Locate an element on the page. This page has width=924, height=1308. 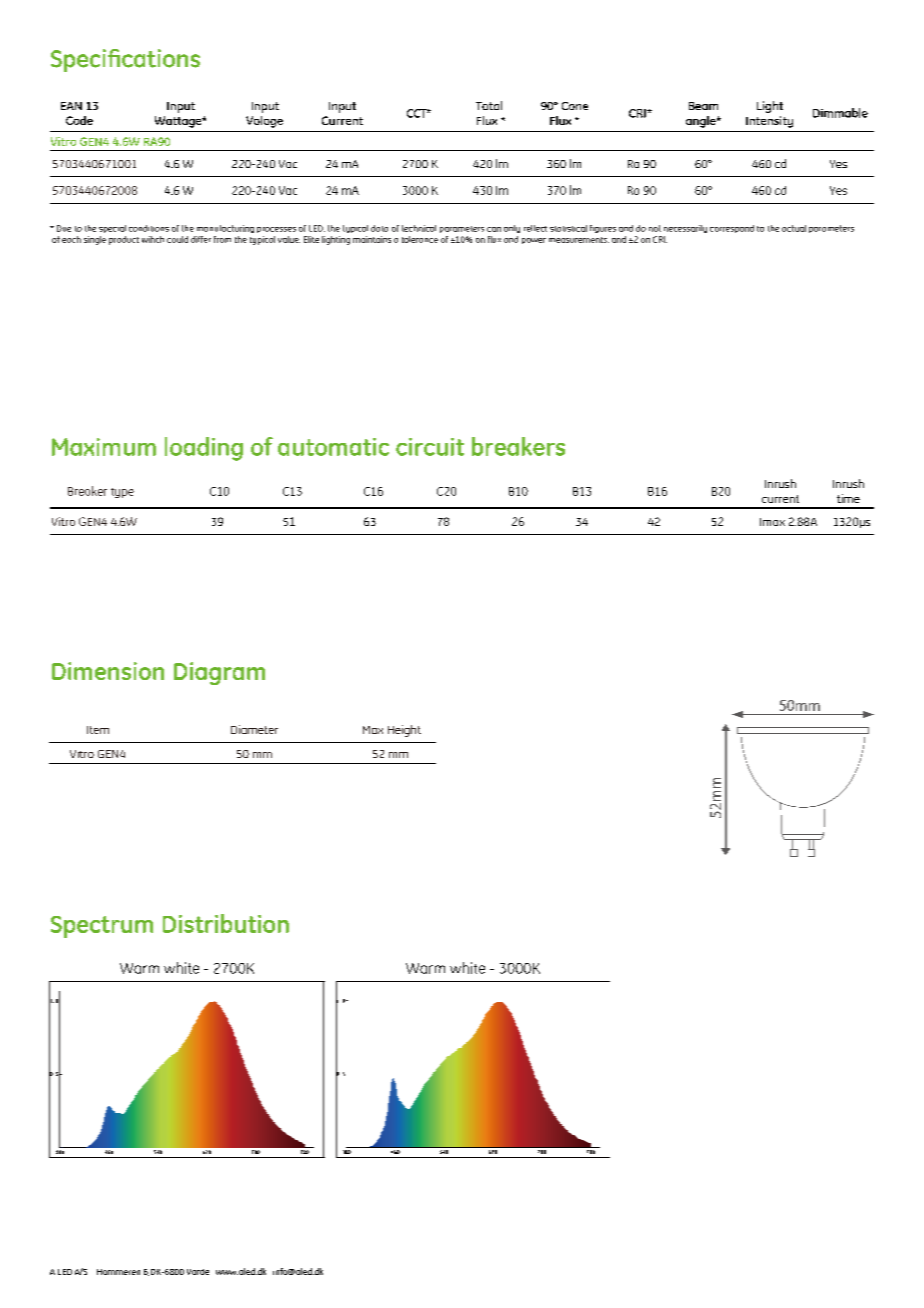
Height is located at coordinates (404, 731).
